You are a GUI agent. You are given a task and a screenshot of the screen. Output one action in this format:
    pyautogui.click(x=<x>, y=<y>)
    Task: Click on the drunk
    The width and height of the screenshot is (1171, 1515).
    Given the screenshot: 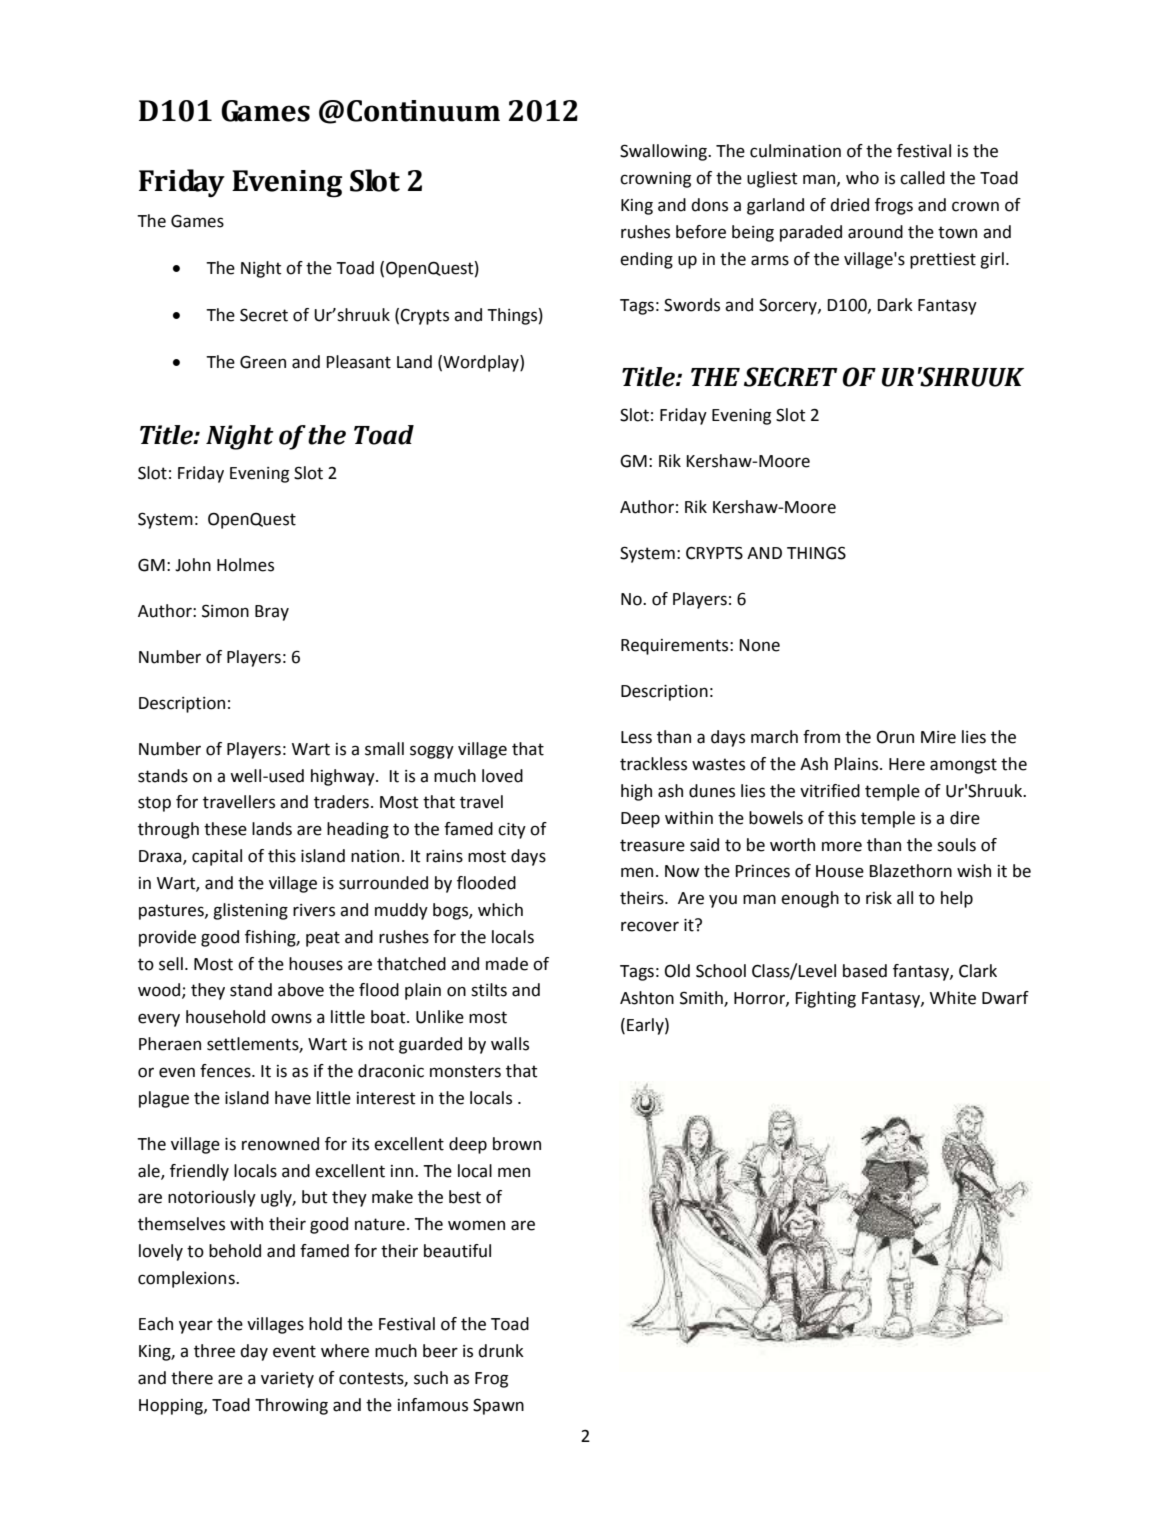 What is the action you would take?
    pyautogui.click(x=501, y=1351)
